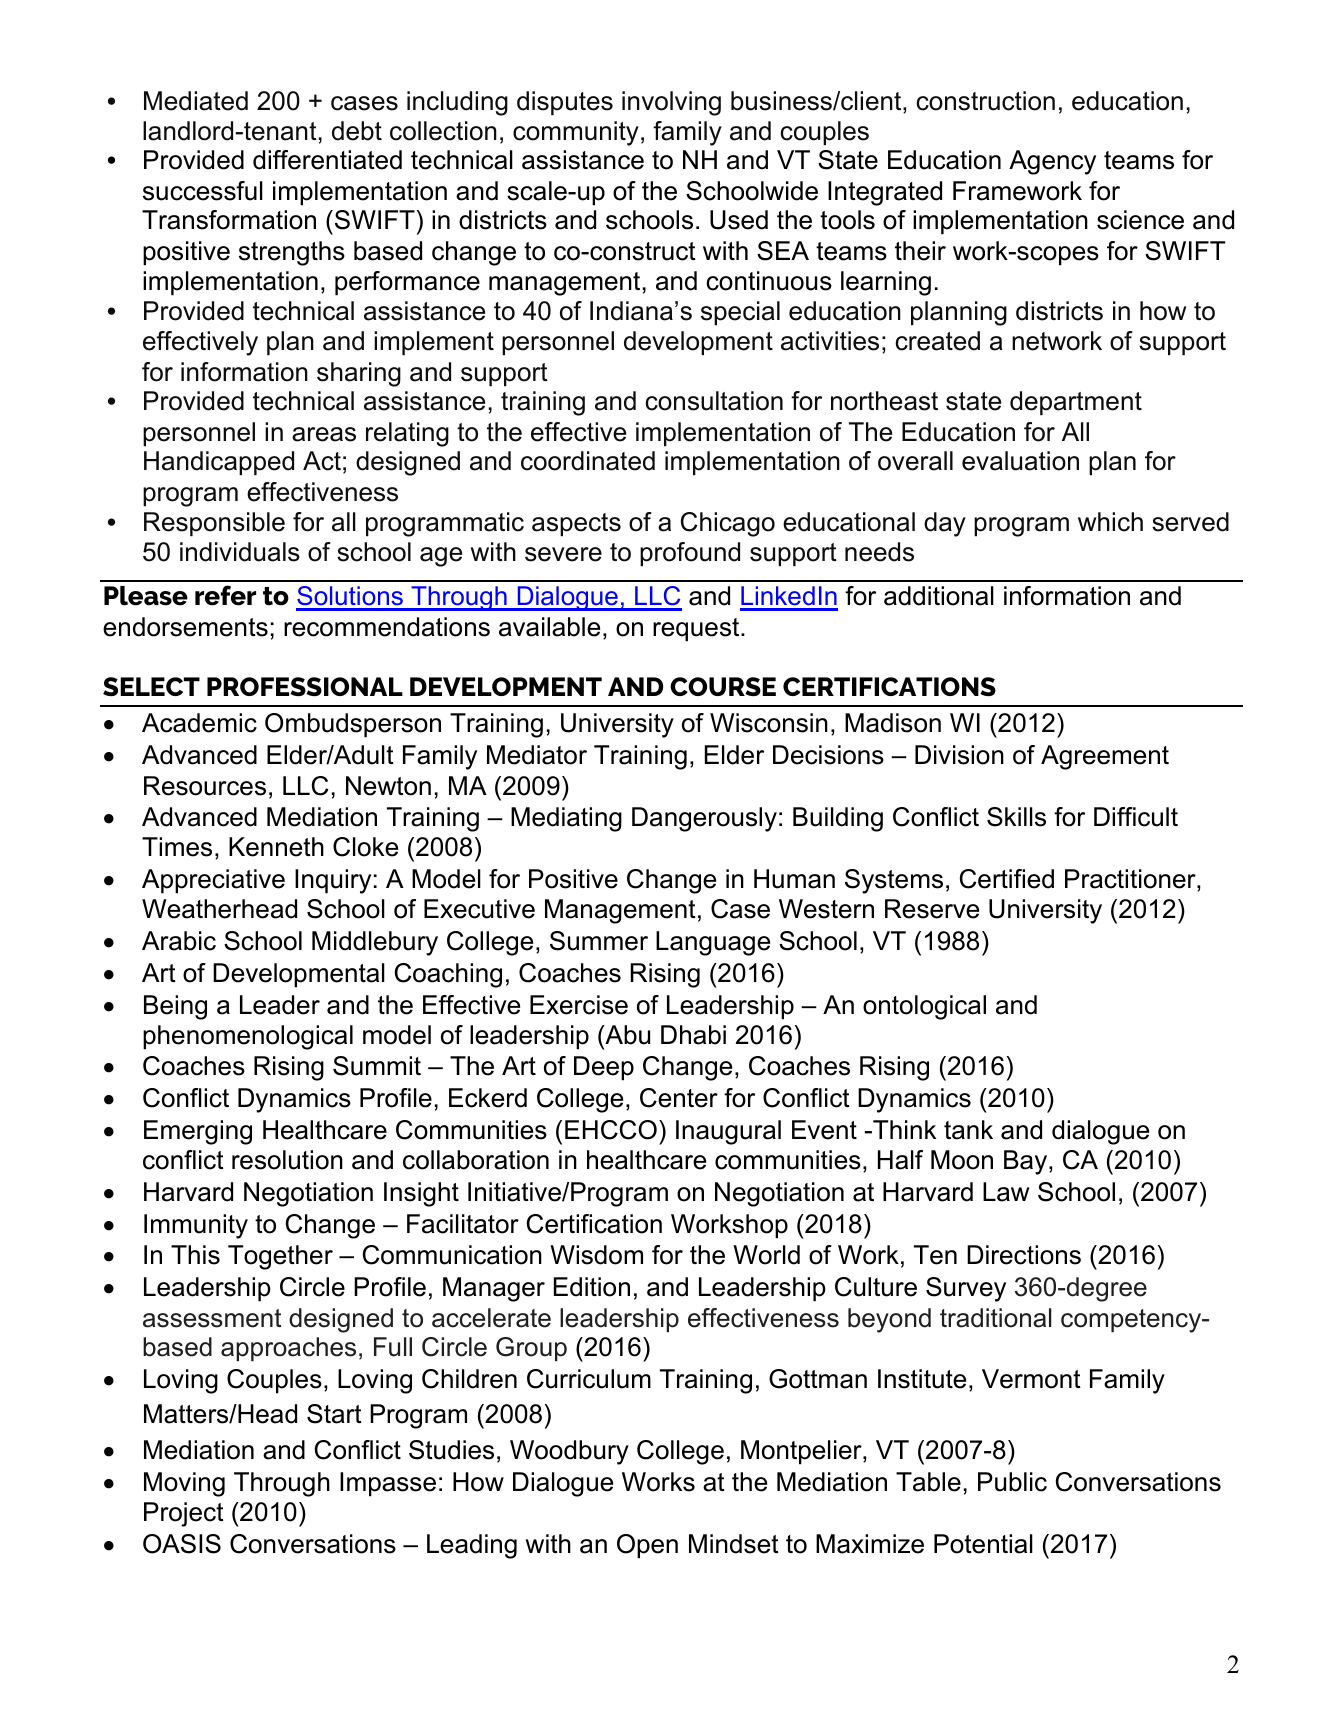 The width and height of the screenshot is (1333, 1725). Describe the element at coordinates (671, 103) in the screenshot. I see `involving` at that location.
